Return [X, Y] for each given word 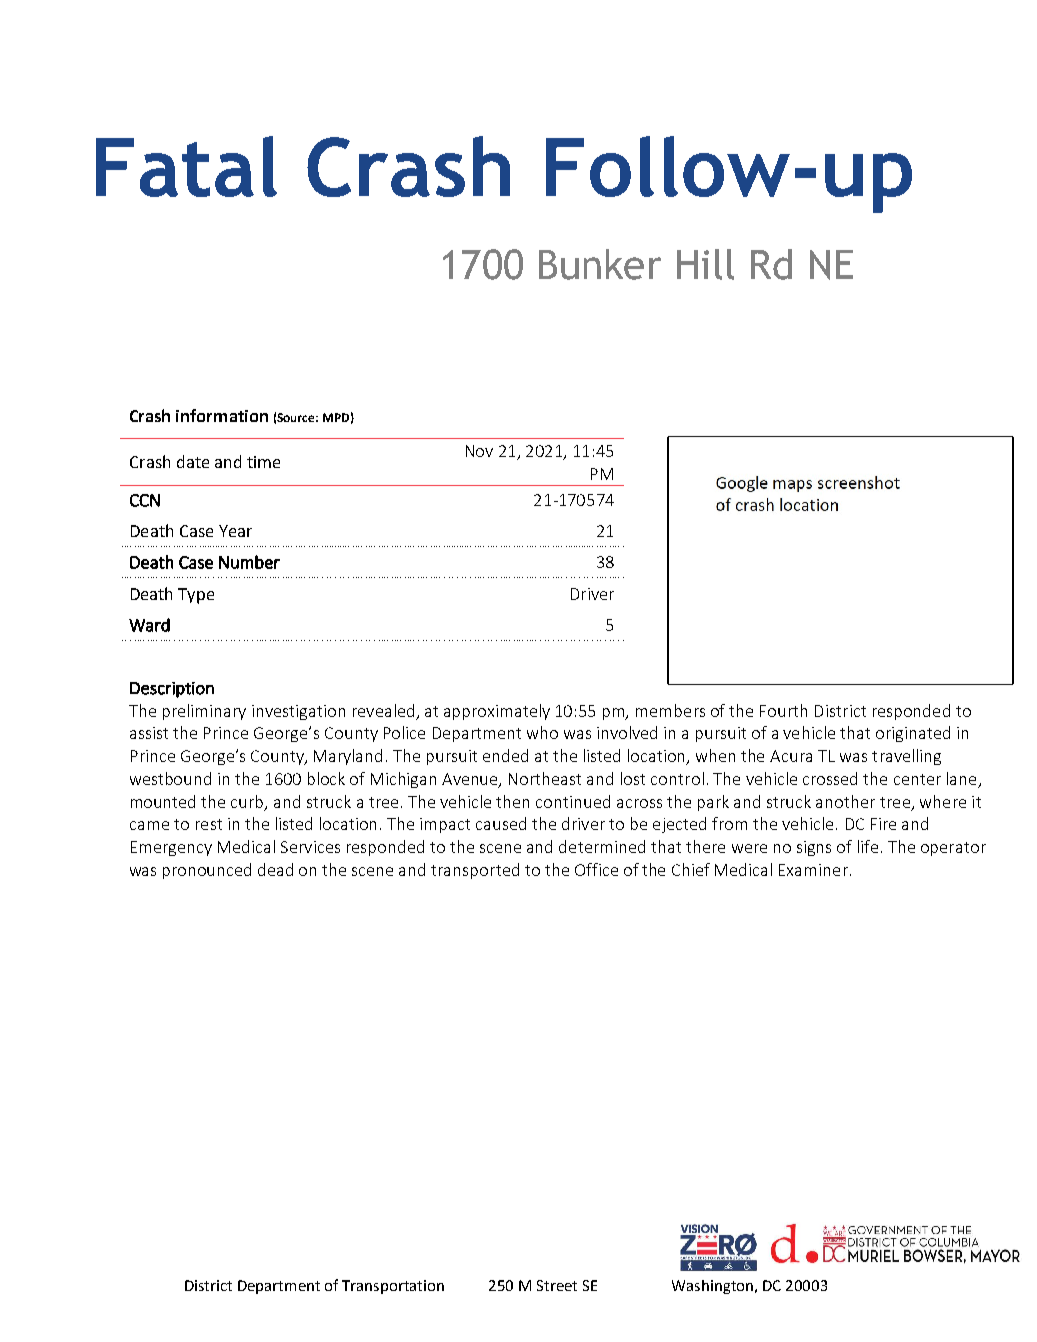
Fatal [186, 166]
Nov [479, 451]
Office [596, 869]
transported [475, 871]
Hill [705, 264]
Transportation [393, 1287]
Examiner [813, 870]
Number [249, 562]
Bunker [600, 264]
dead [275, 869]
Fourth [783, 710]
